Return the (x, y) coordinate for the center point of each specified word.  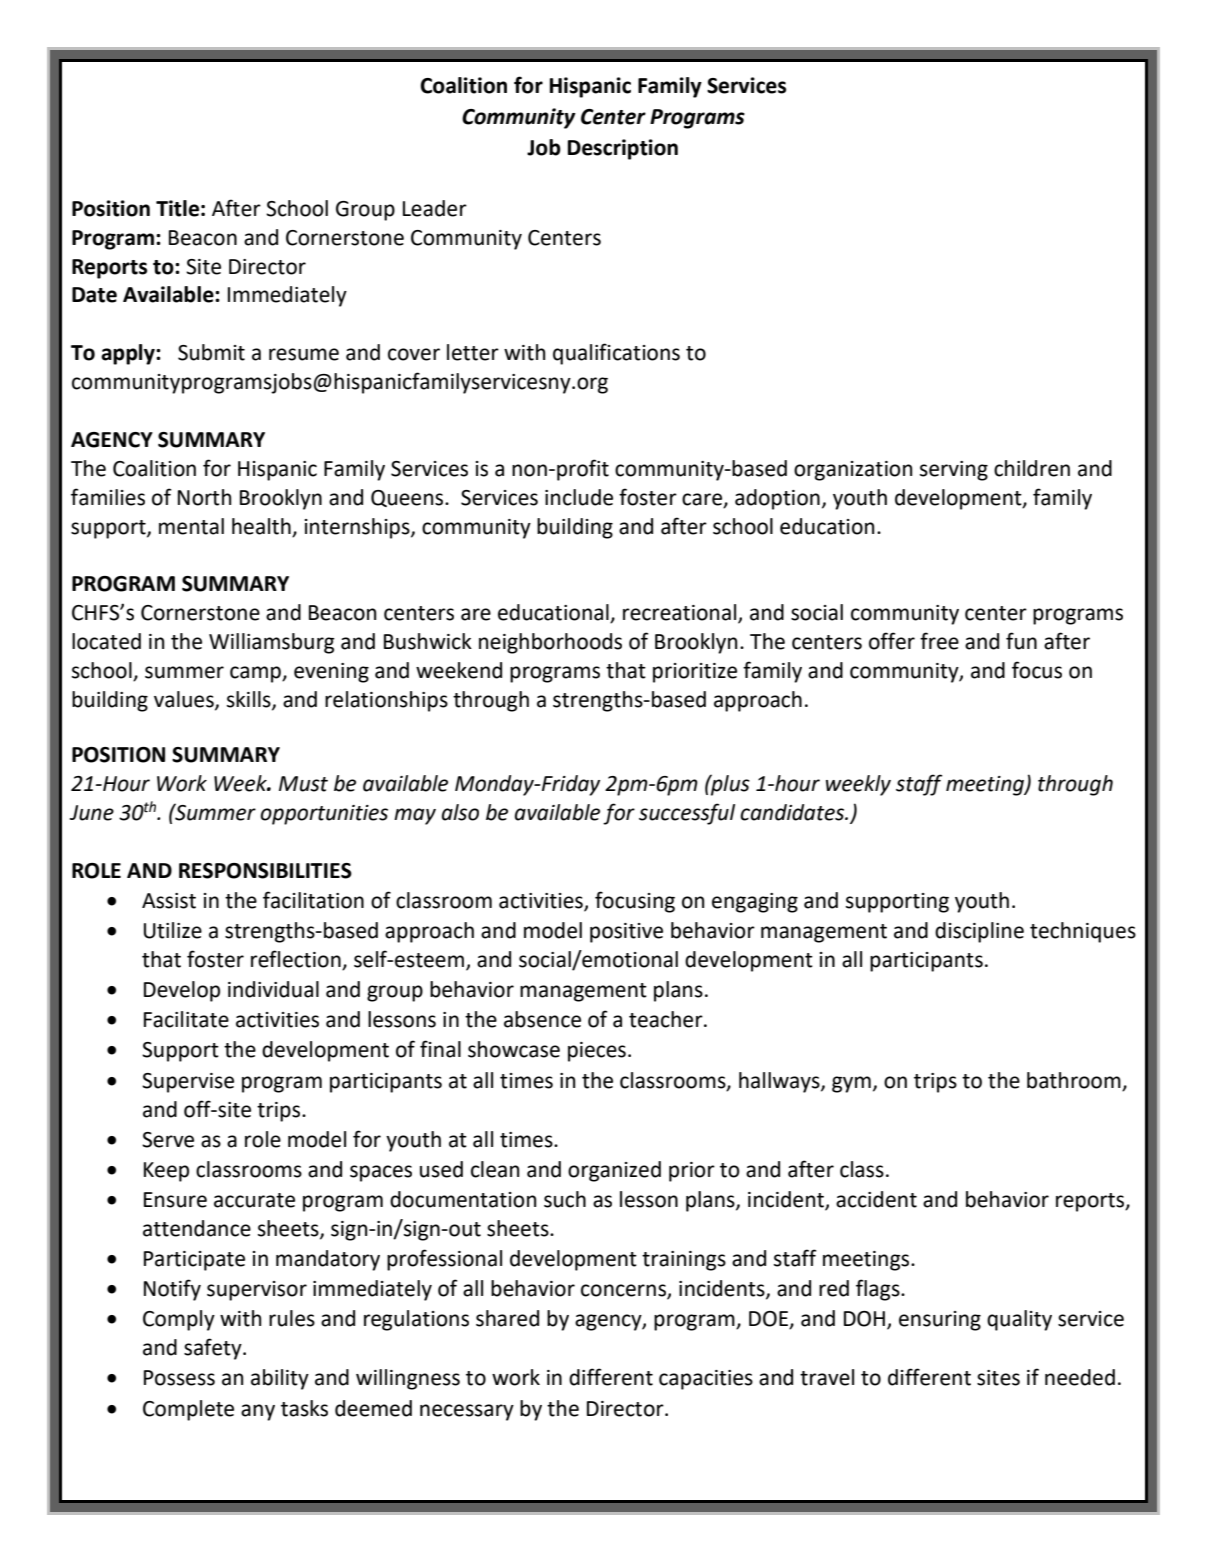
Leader (435, 208)
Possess (179, 1378)
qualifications (616, 354)
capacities (706, 1380)
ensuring (940, 1321)
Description (623, 149)
